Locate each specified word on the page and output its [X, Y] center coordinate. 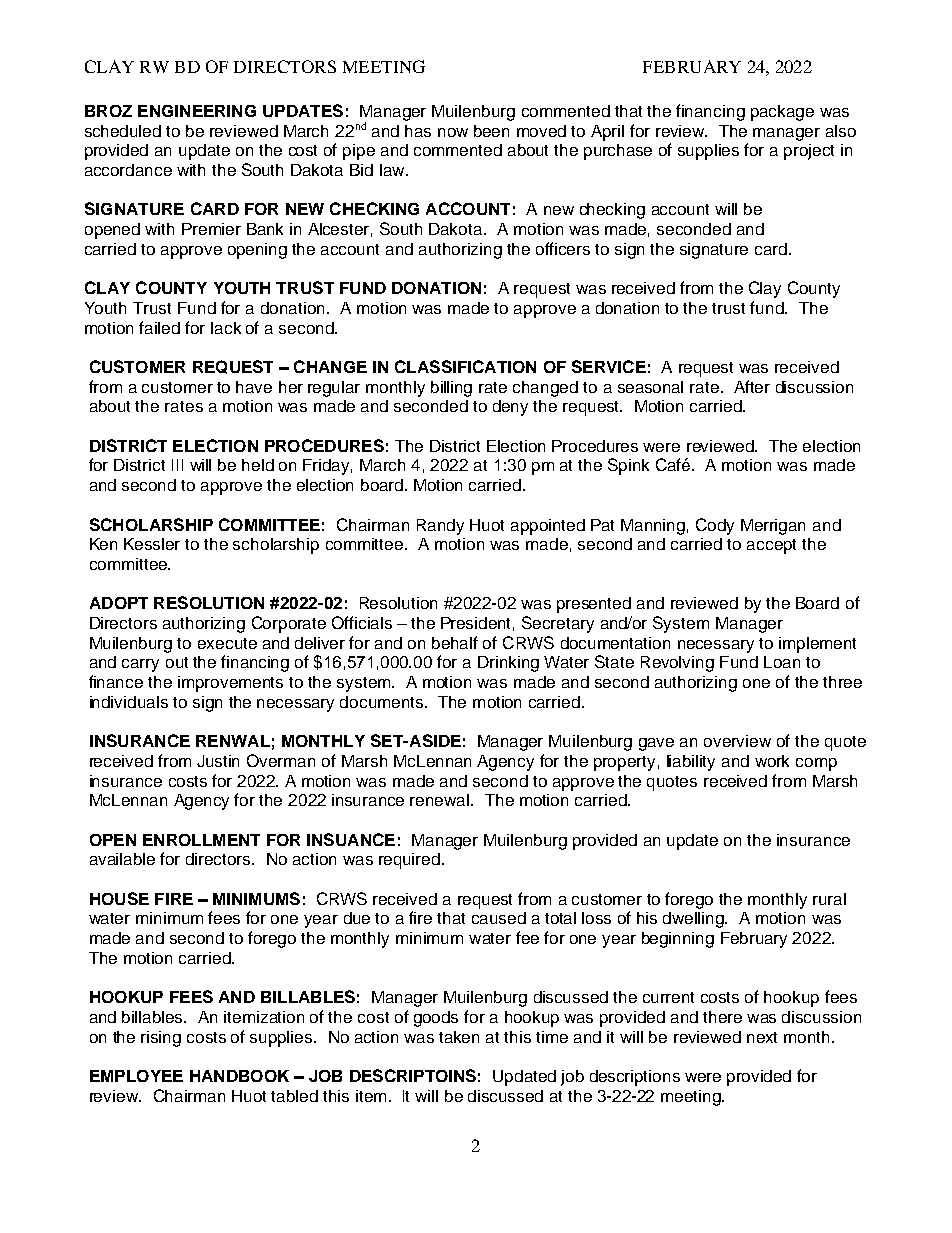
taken [459, 1037]
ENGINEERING [197, 111]
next [762, 1037]
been [491, 131]
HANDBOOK [239, 1076]
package [782, 113]
